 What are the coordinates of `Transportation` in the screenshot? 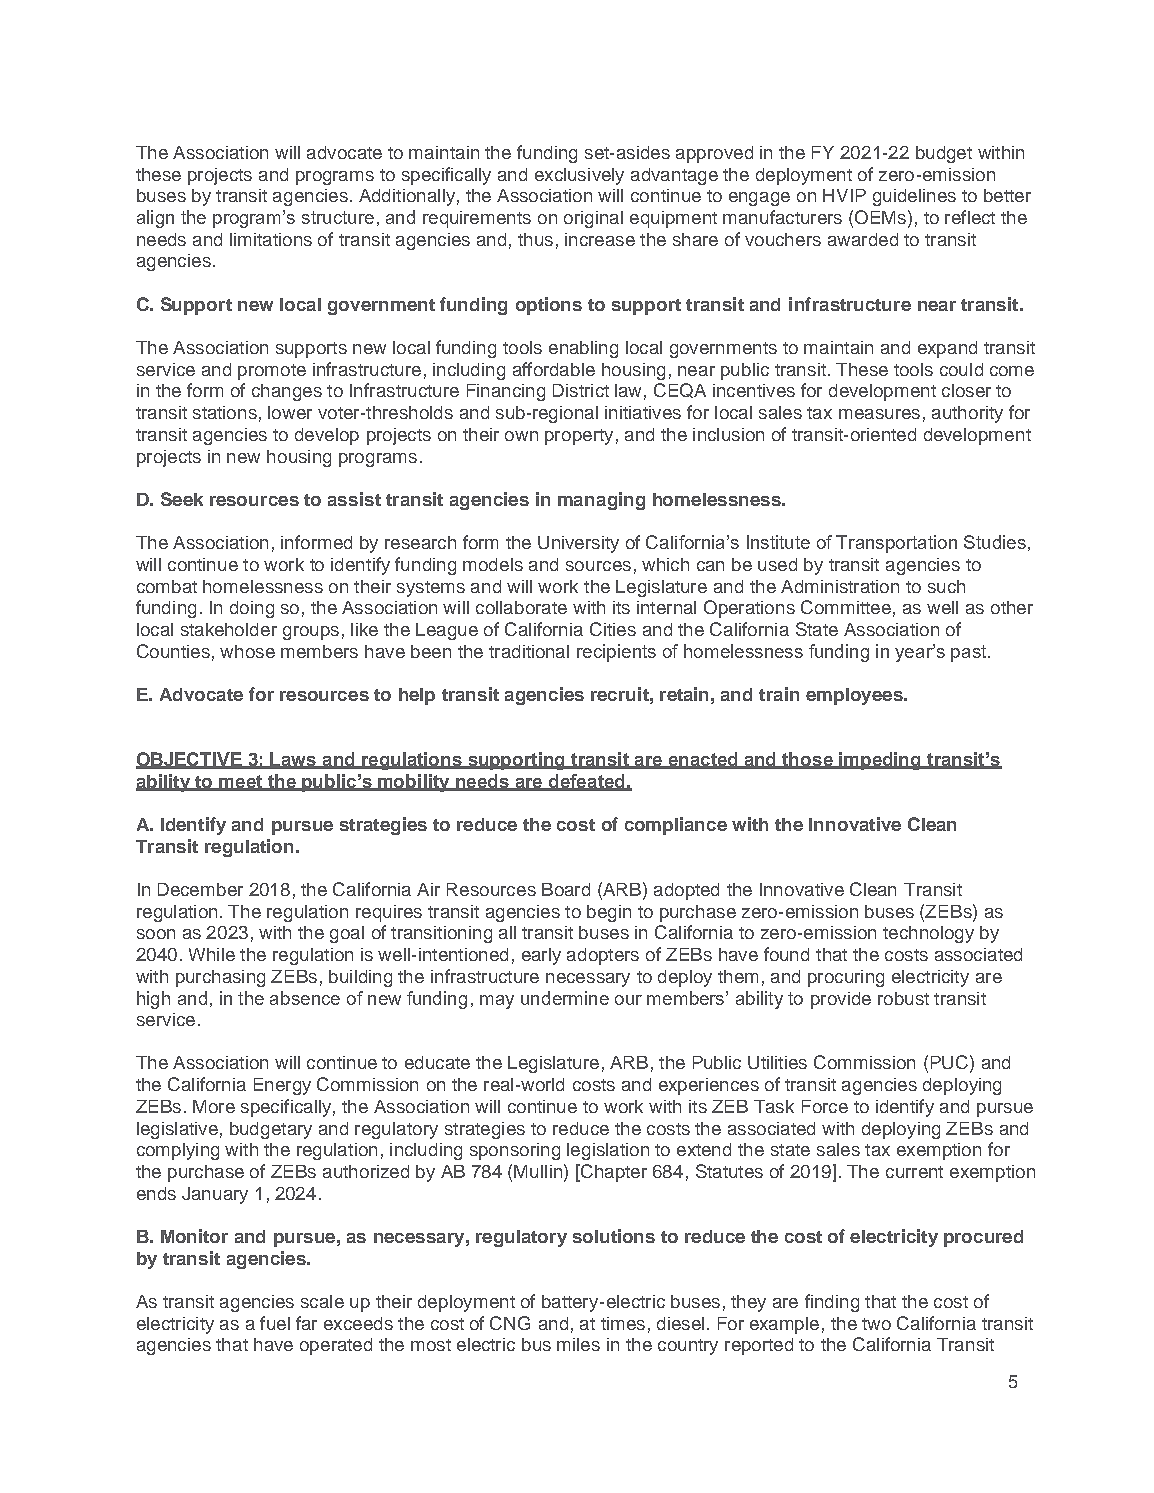 It's located at (896, 544).
